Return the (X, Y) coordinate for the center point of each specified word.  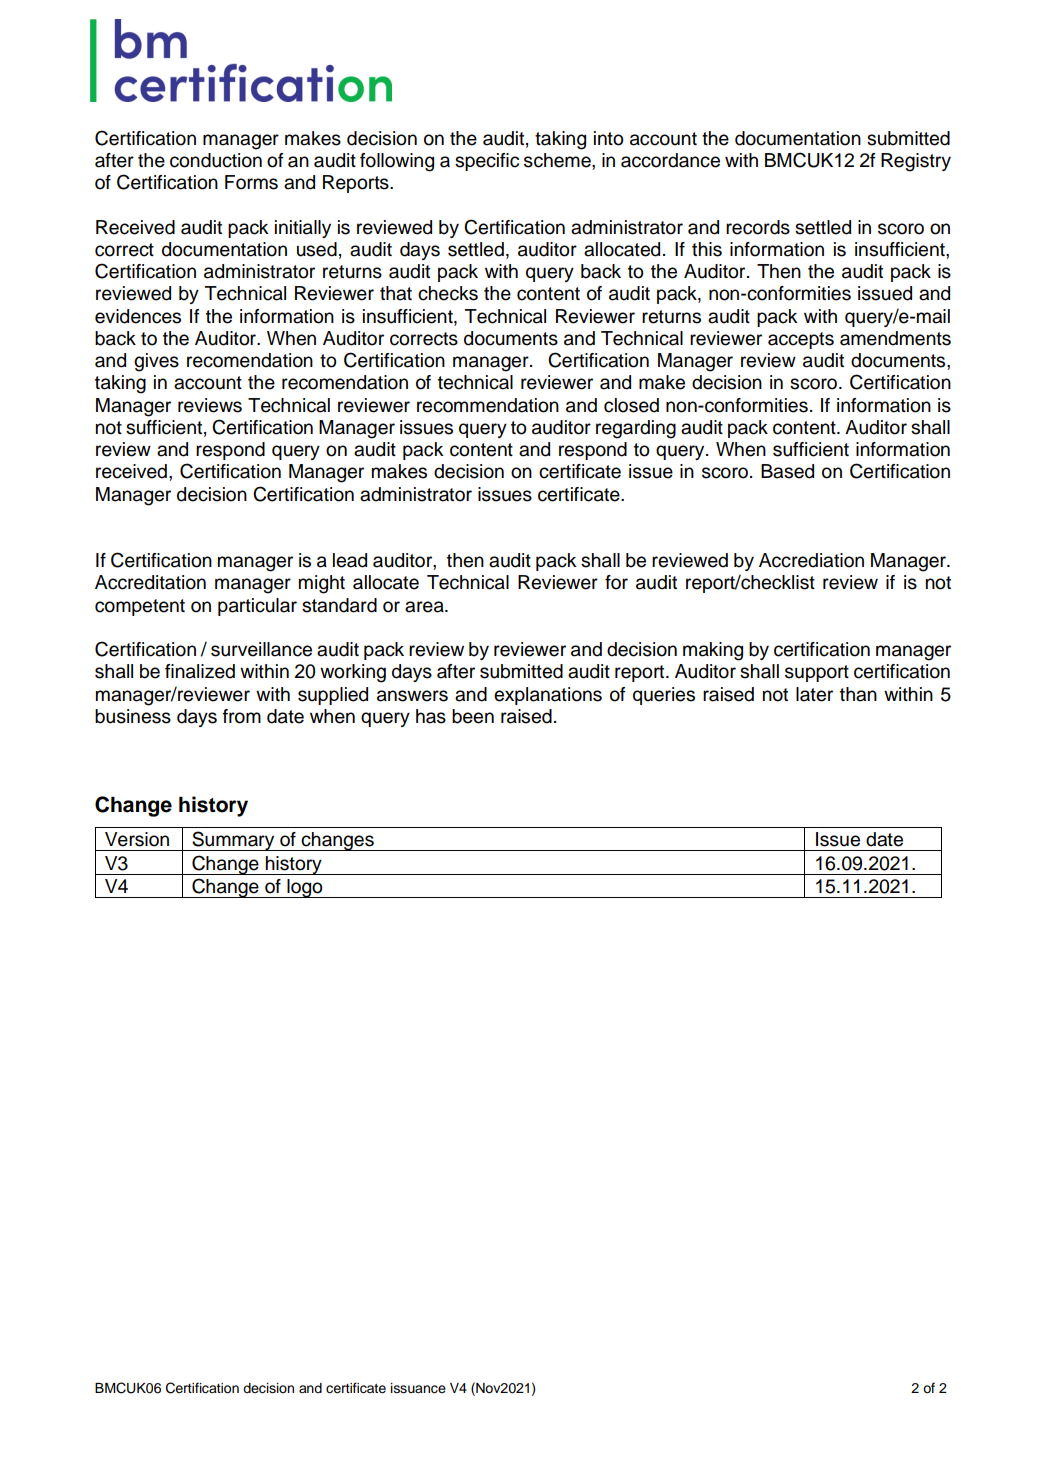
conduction (216, 160)
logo (305, 888)
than (858, 694)
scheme (558, 160)
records (758, 227)
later (814, 694)
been (473, 716)
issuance (418, 1388)
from (242, 716)
